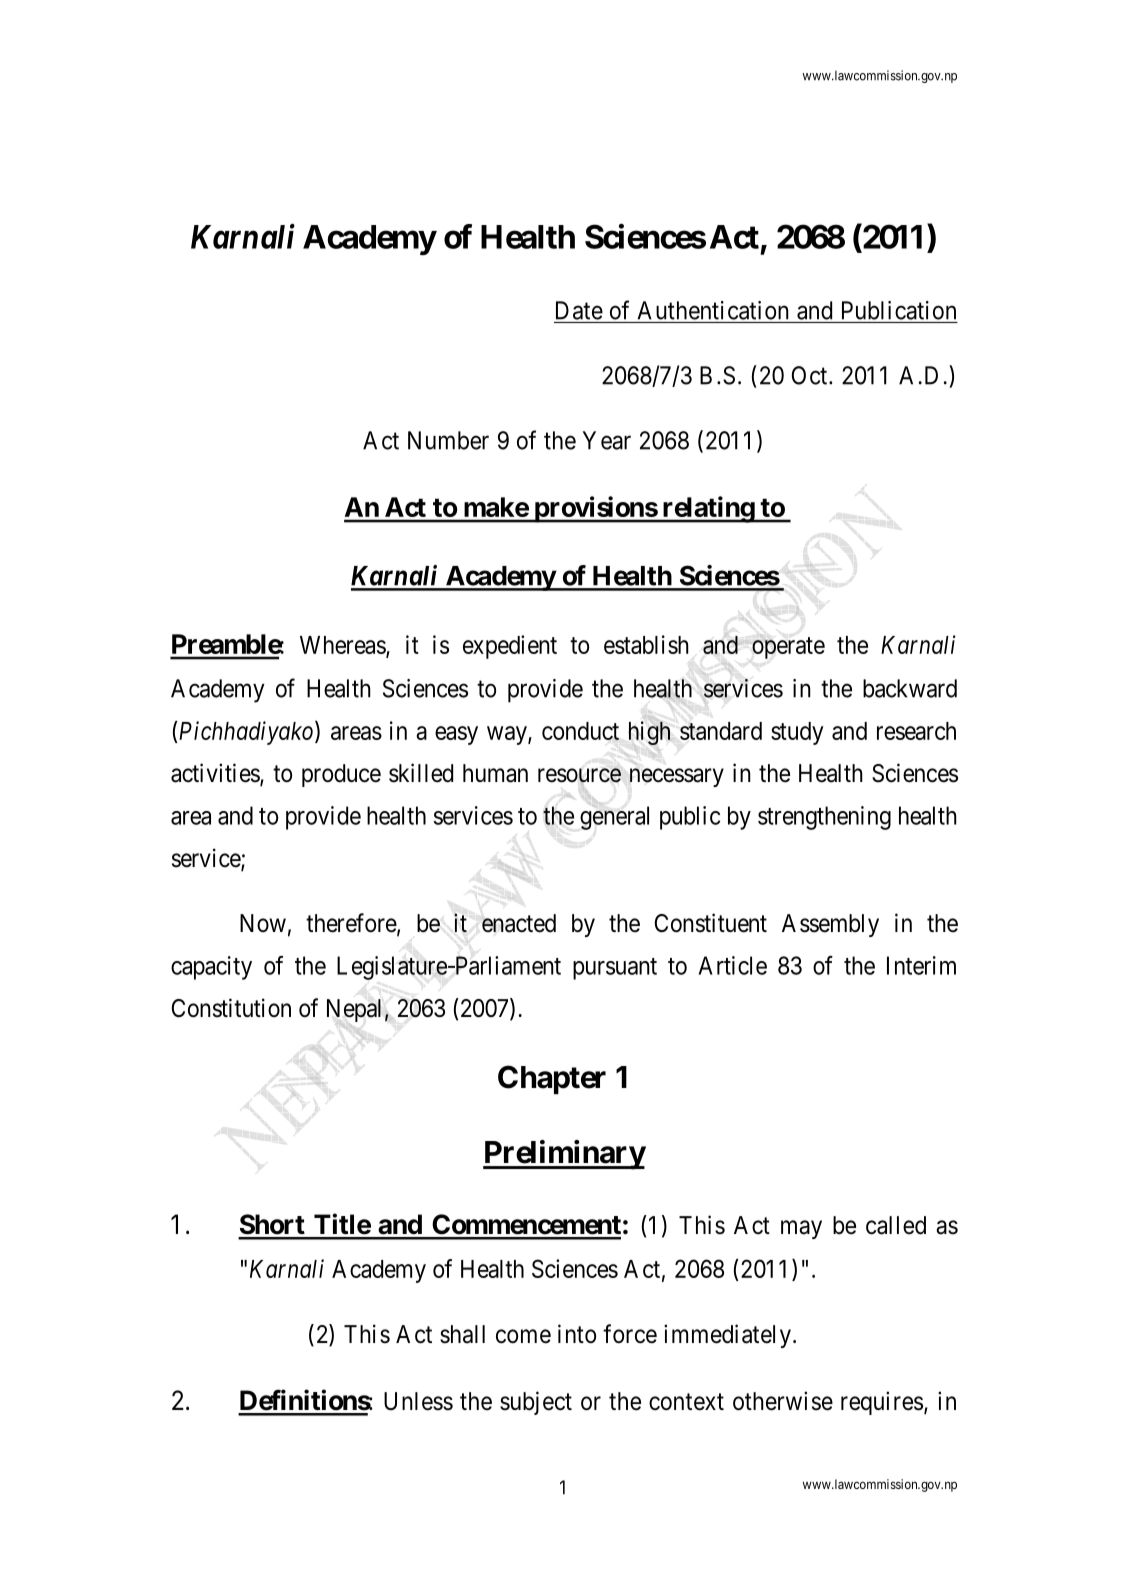 This screenshot has width=1127, height=1594. I want to click on Oct, so click(811, 375).
